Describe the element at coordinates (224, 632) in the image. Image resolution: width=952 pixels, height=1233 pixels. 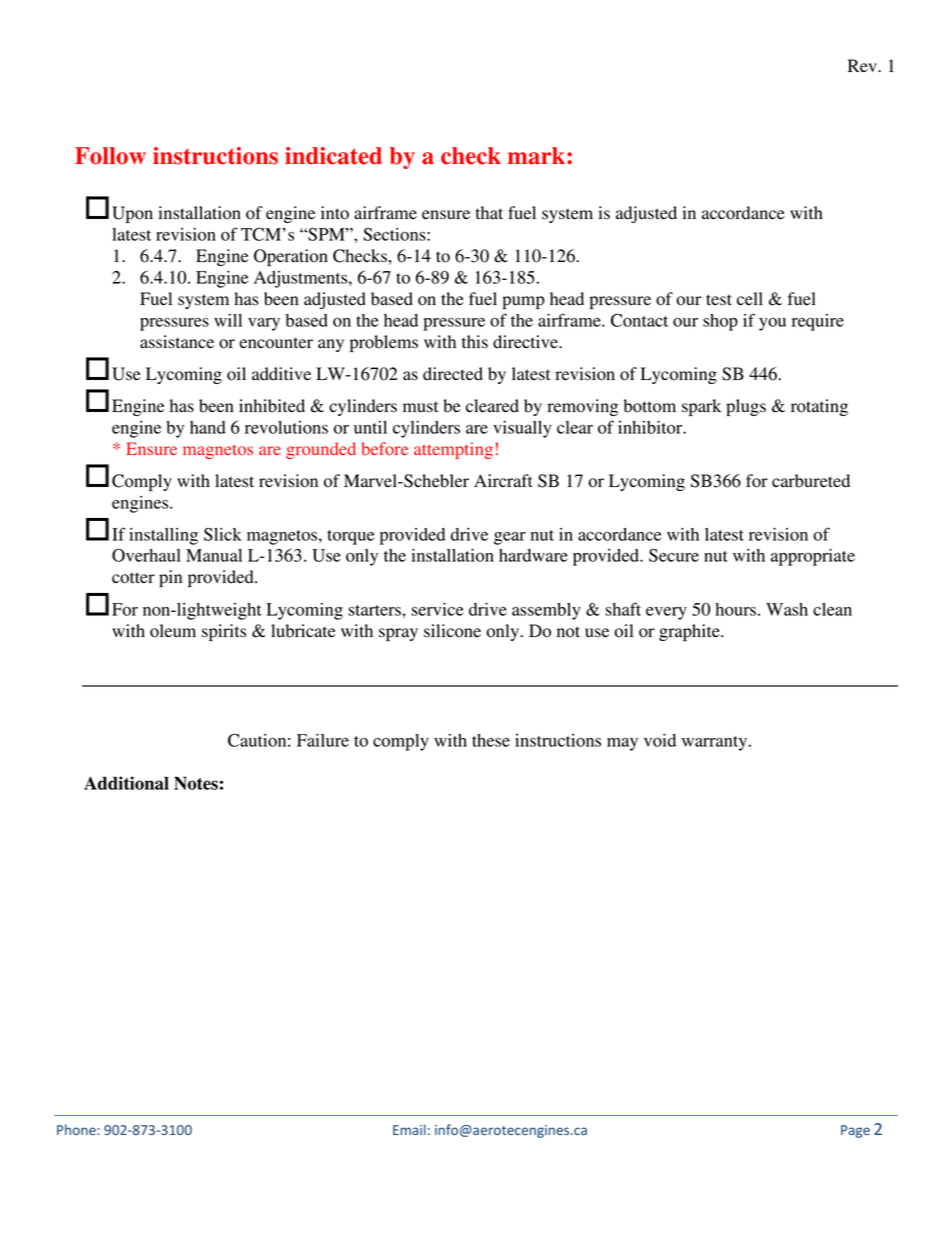
I see `spirits` at that location.
